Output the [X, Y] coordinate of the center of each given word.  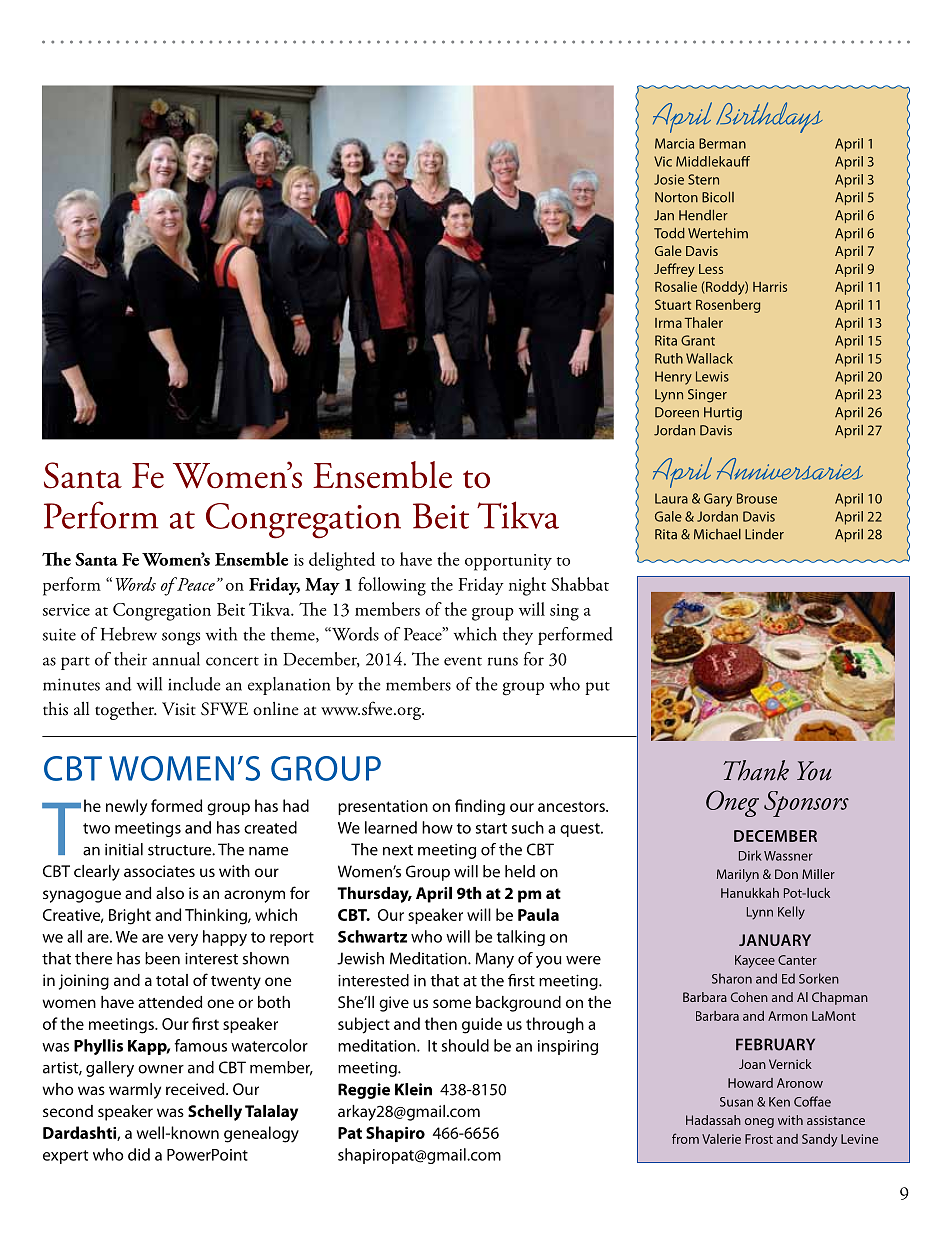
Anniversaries [790, 469]
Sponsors [806, 804]
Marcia [674, 143]
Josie [669, 179]
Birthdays [769, 117]
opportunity [508, 562]
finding [480, 807]
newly [126, 807]
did [139, 1154]
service [66, 610]
